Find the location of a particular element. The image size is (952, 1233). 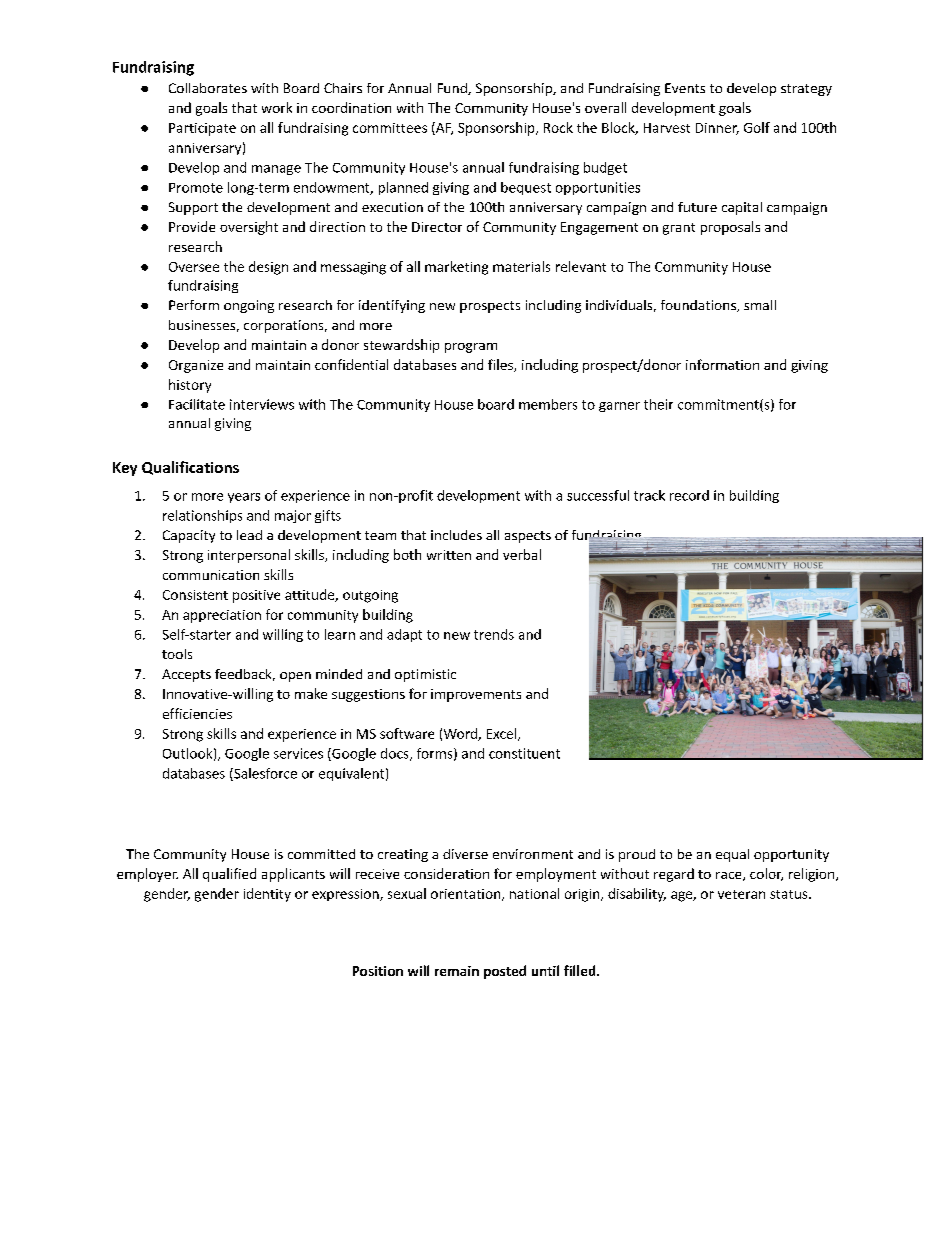

Qualifications is located at coordinates (190, 468).
